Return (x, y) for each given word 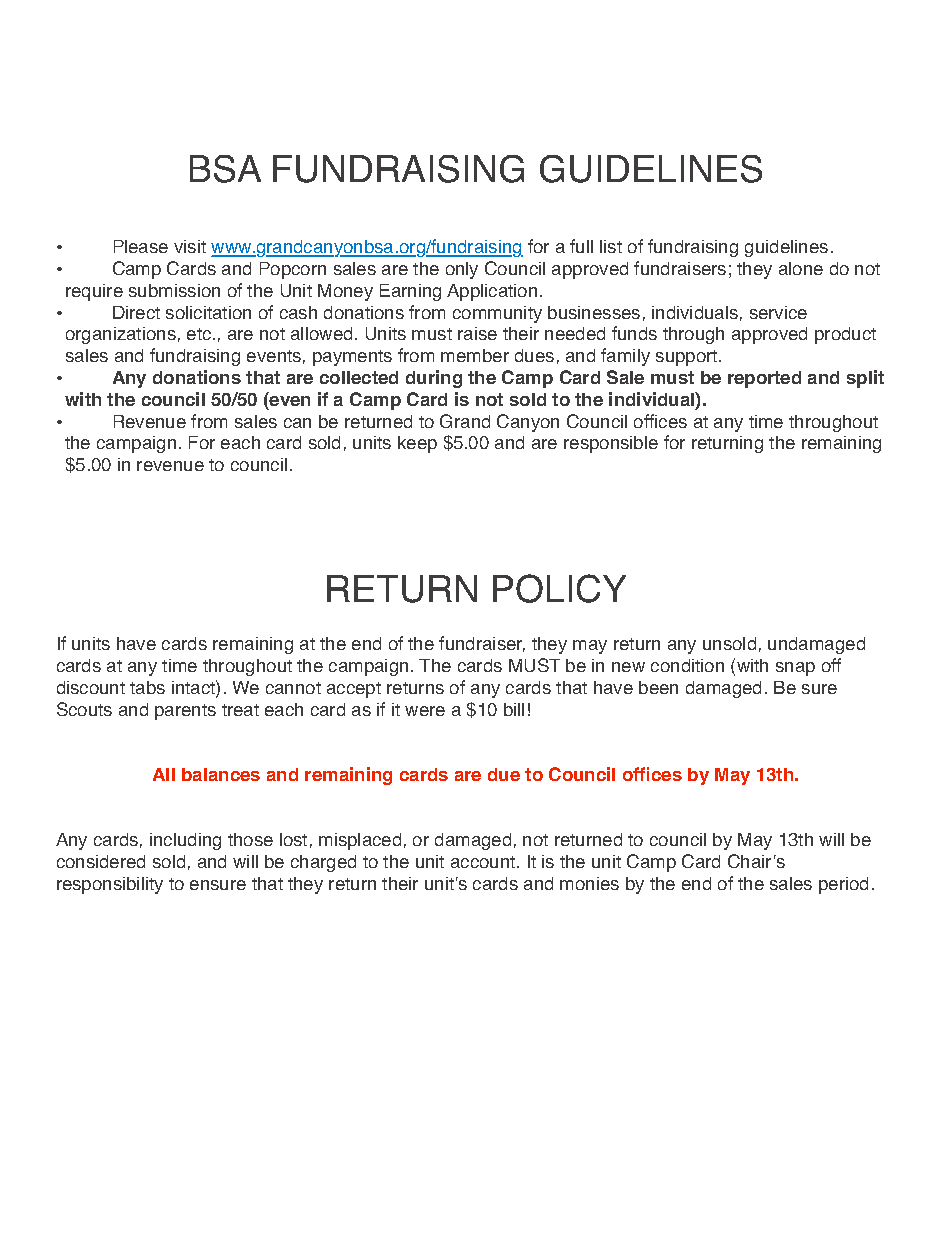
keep (417, 444)
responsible (611, 444)
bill (514, 709)
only (462, 270)
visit (190, 246)
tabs (147, 687)
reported (764, 379)
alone (801, 268)
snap (795, 669)
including (185, 841)
